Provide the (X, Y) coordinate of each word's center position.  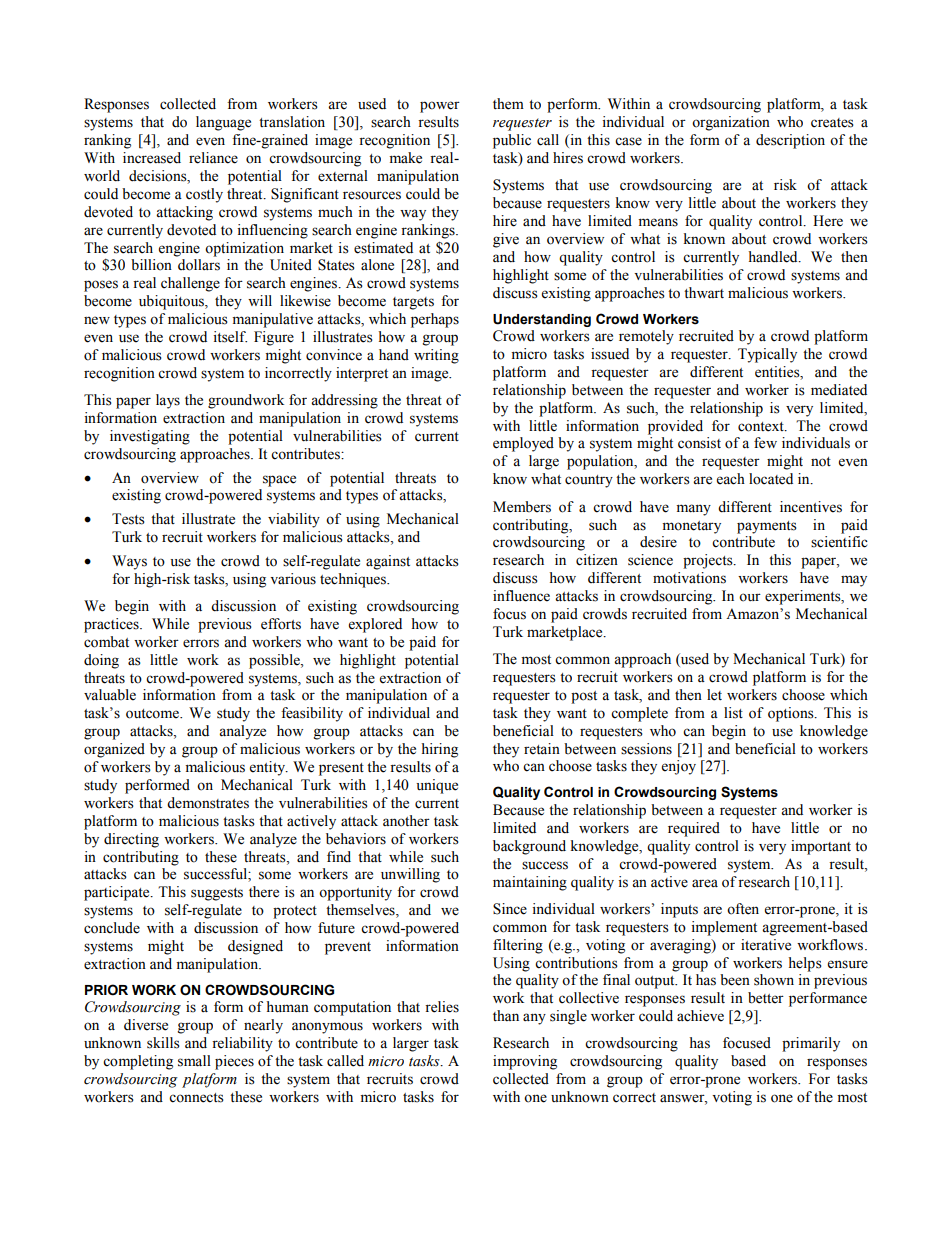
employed (523, 444)
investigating (150, 437)
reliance (213, 158)
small (194, 1061)
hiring (440, 750)
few (765, 443)
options (792, 714)
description (790, 141)
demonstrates (208, 803)
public (512, 141)
